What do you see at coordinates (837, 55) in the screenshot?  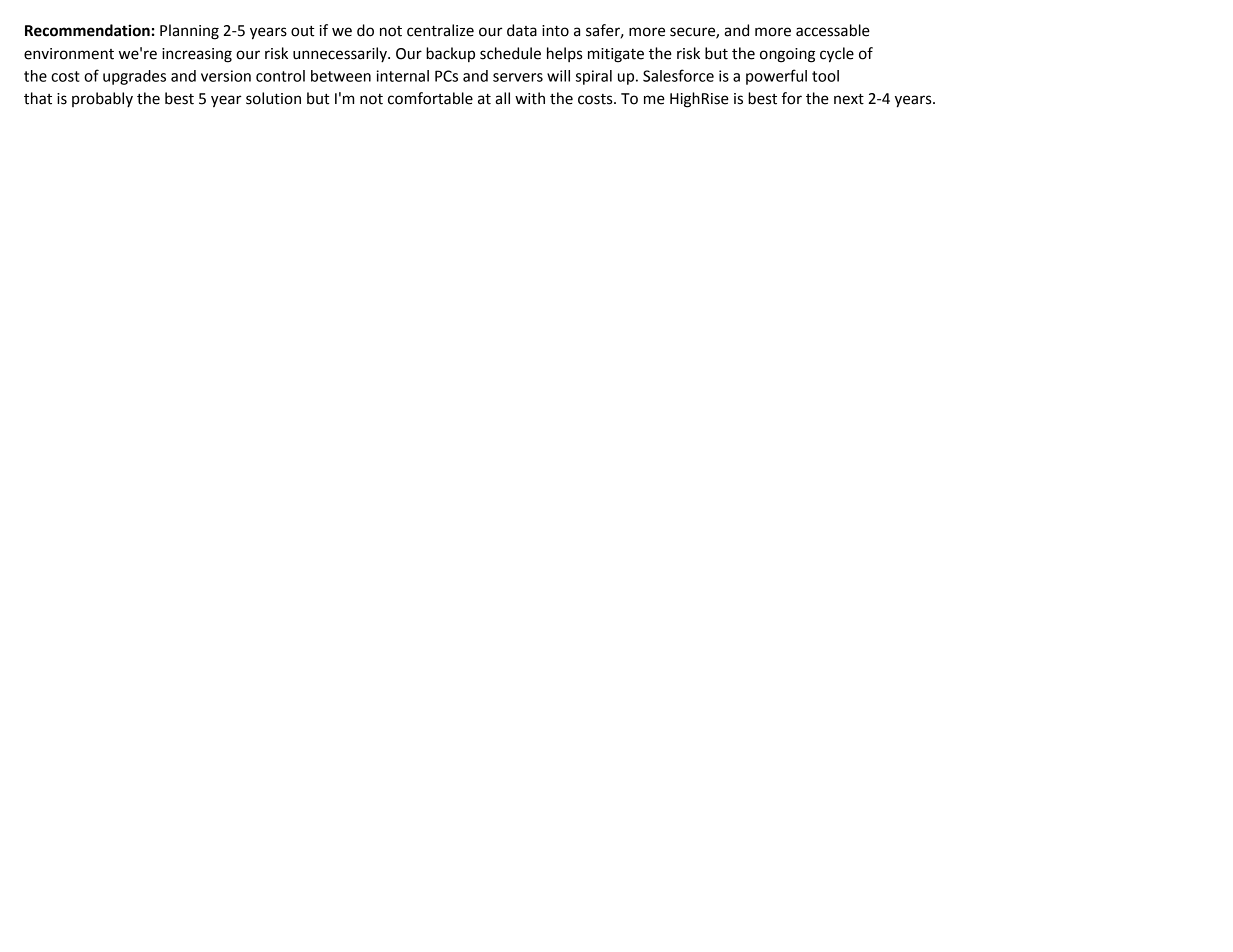 I see `cycle` at bounding box center [837, 55].
